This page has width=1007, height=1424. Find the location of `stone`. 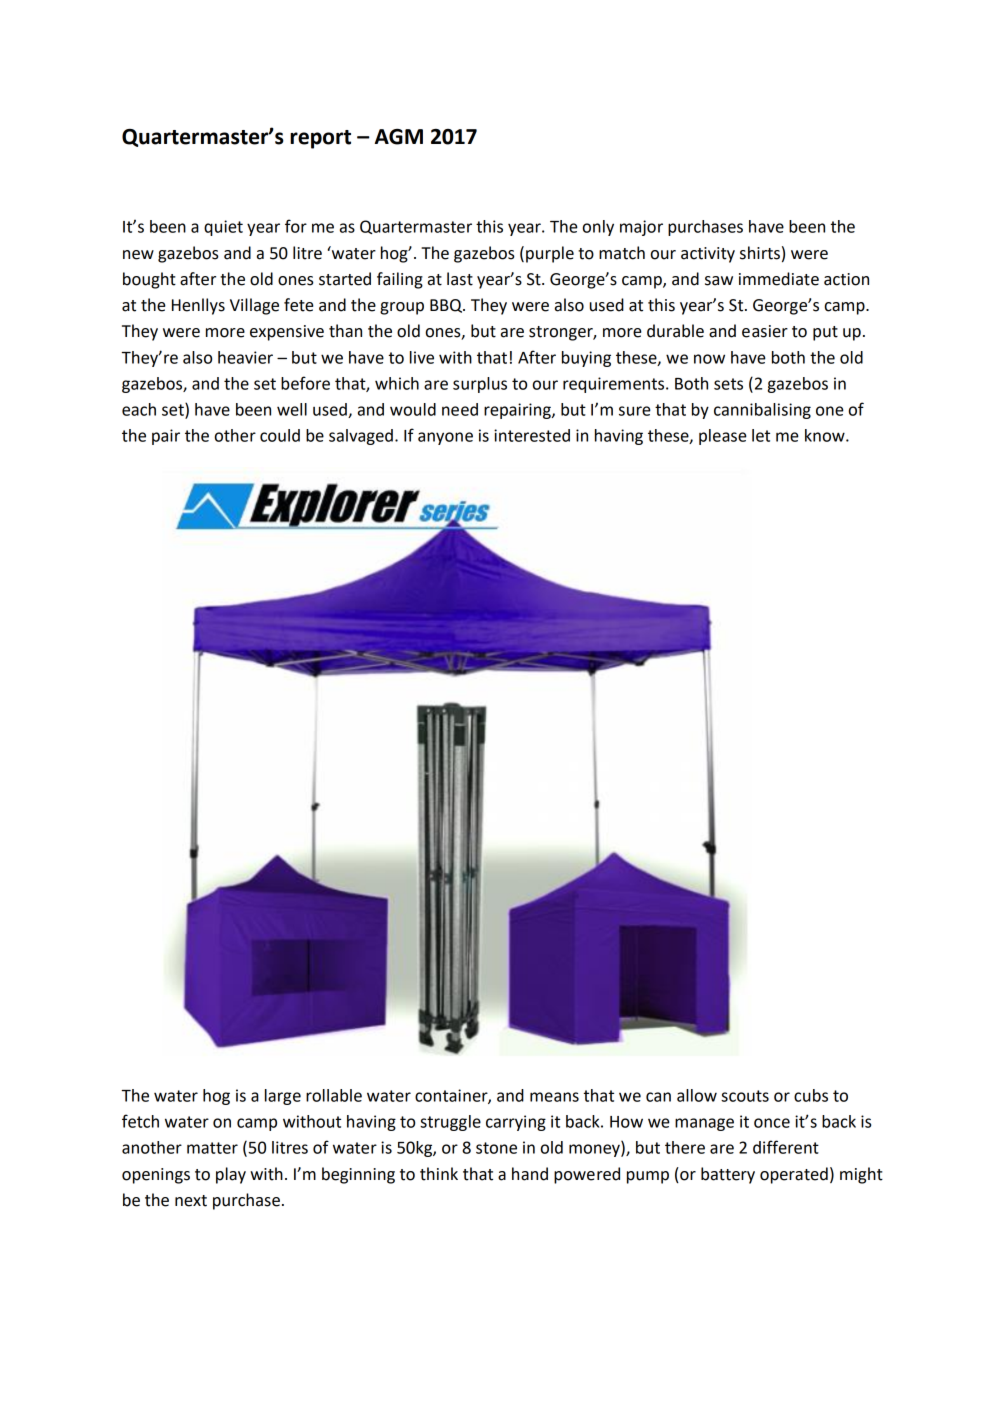

stone is located at coordinates (496, 1148).
